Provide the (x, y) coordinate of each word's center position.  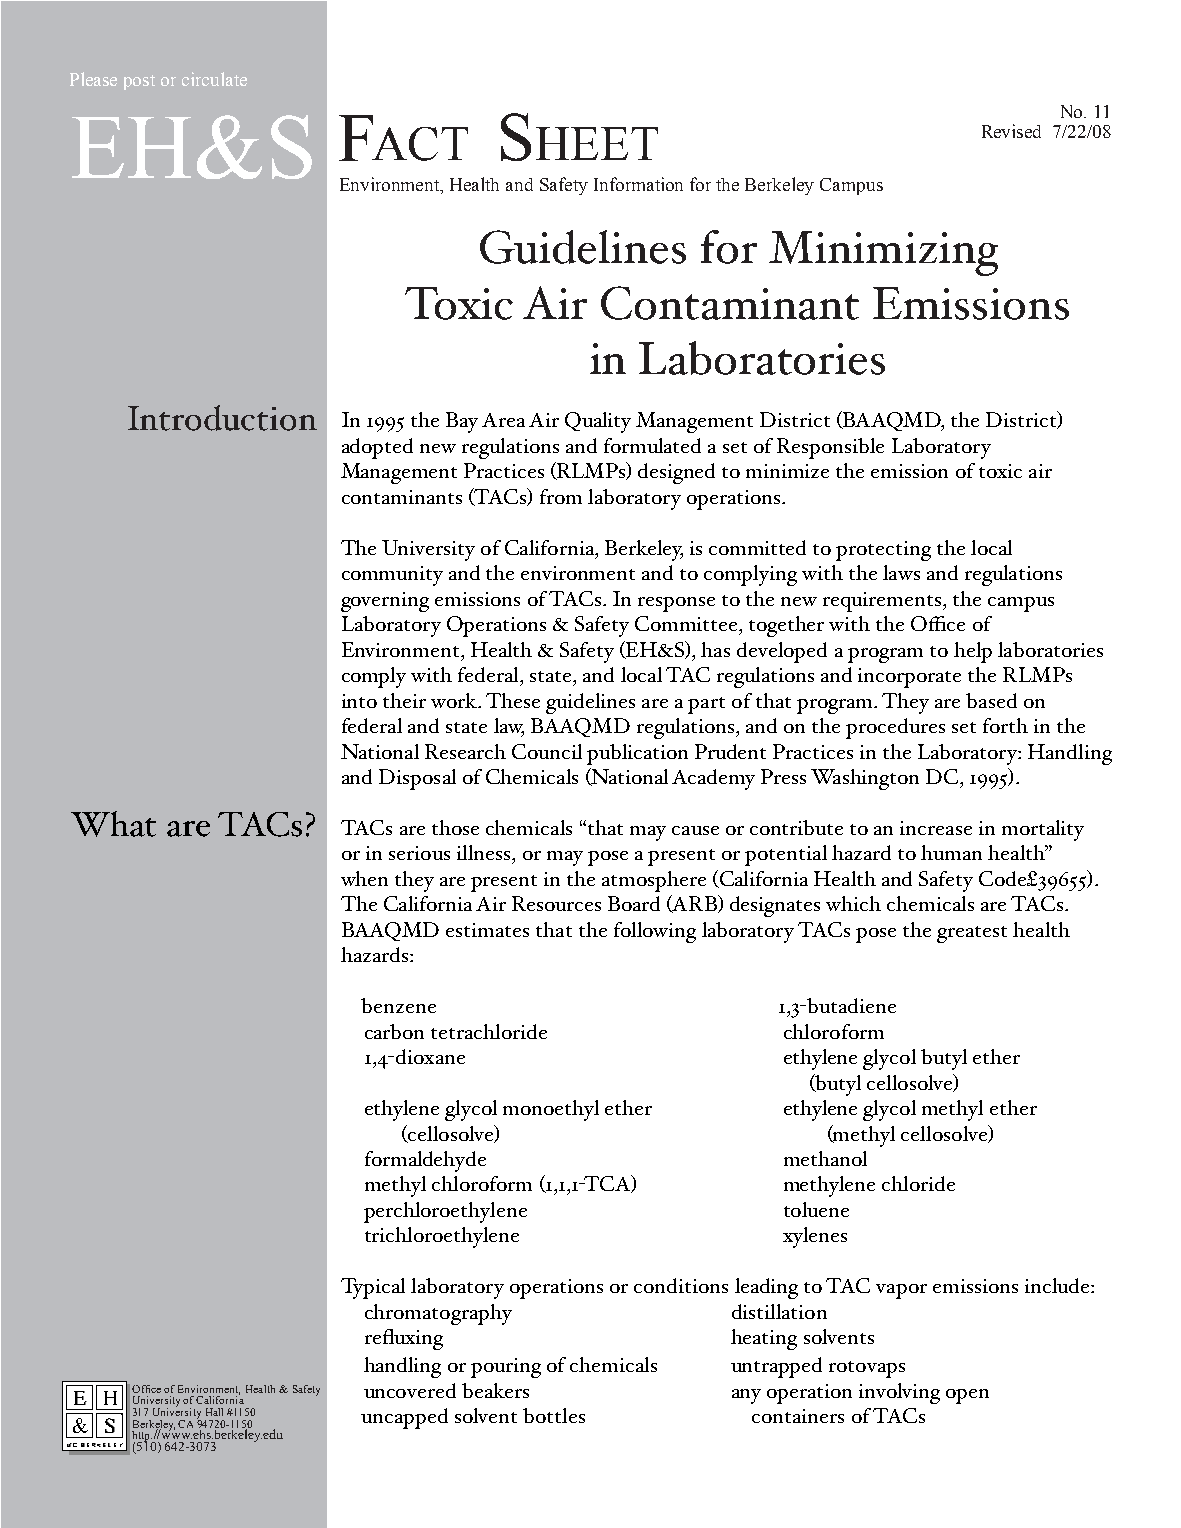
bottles (554, 1415)
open (967, 1396)
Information (638, 184)
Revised (1011, 131)
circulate (214, 79)
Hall (214, 1412)
